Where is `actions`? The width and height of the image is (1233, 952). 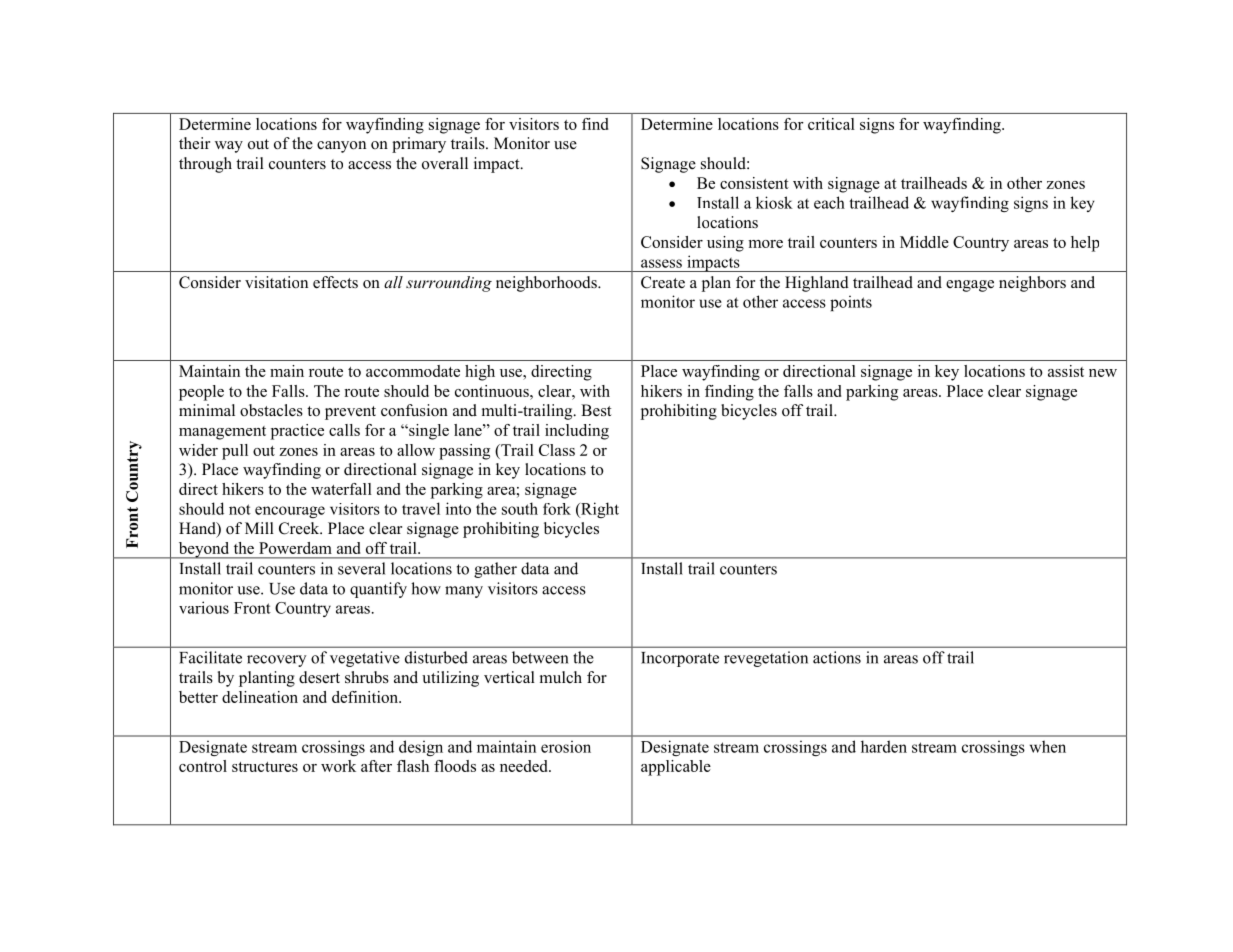
actions is located at coordinates (837, 657).
